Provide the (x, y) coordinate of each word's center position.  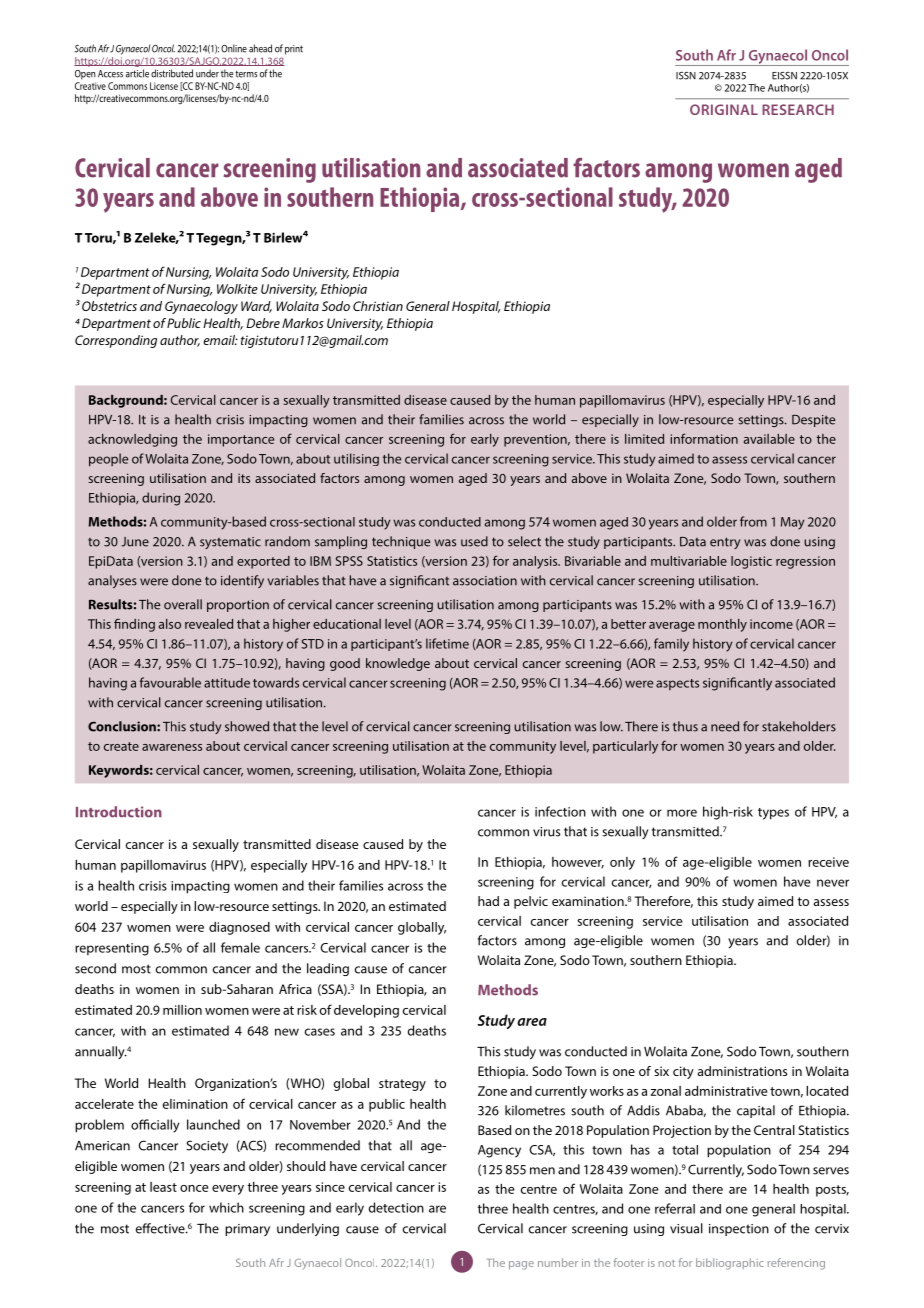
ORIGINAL (724, 109)
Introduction (119, 812)
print (294, 50)
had (488, 901)
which (226, 1207)
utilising (356, 459)
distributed (172, 73)
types (773, 814)
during (161, 499)
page (521, 1265)
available (769, 439)
